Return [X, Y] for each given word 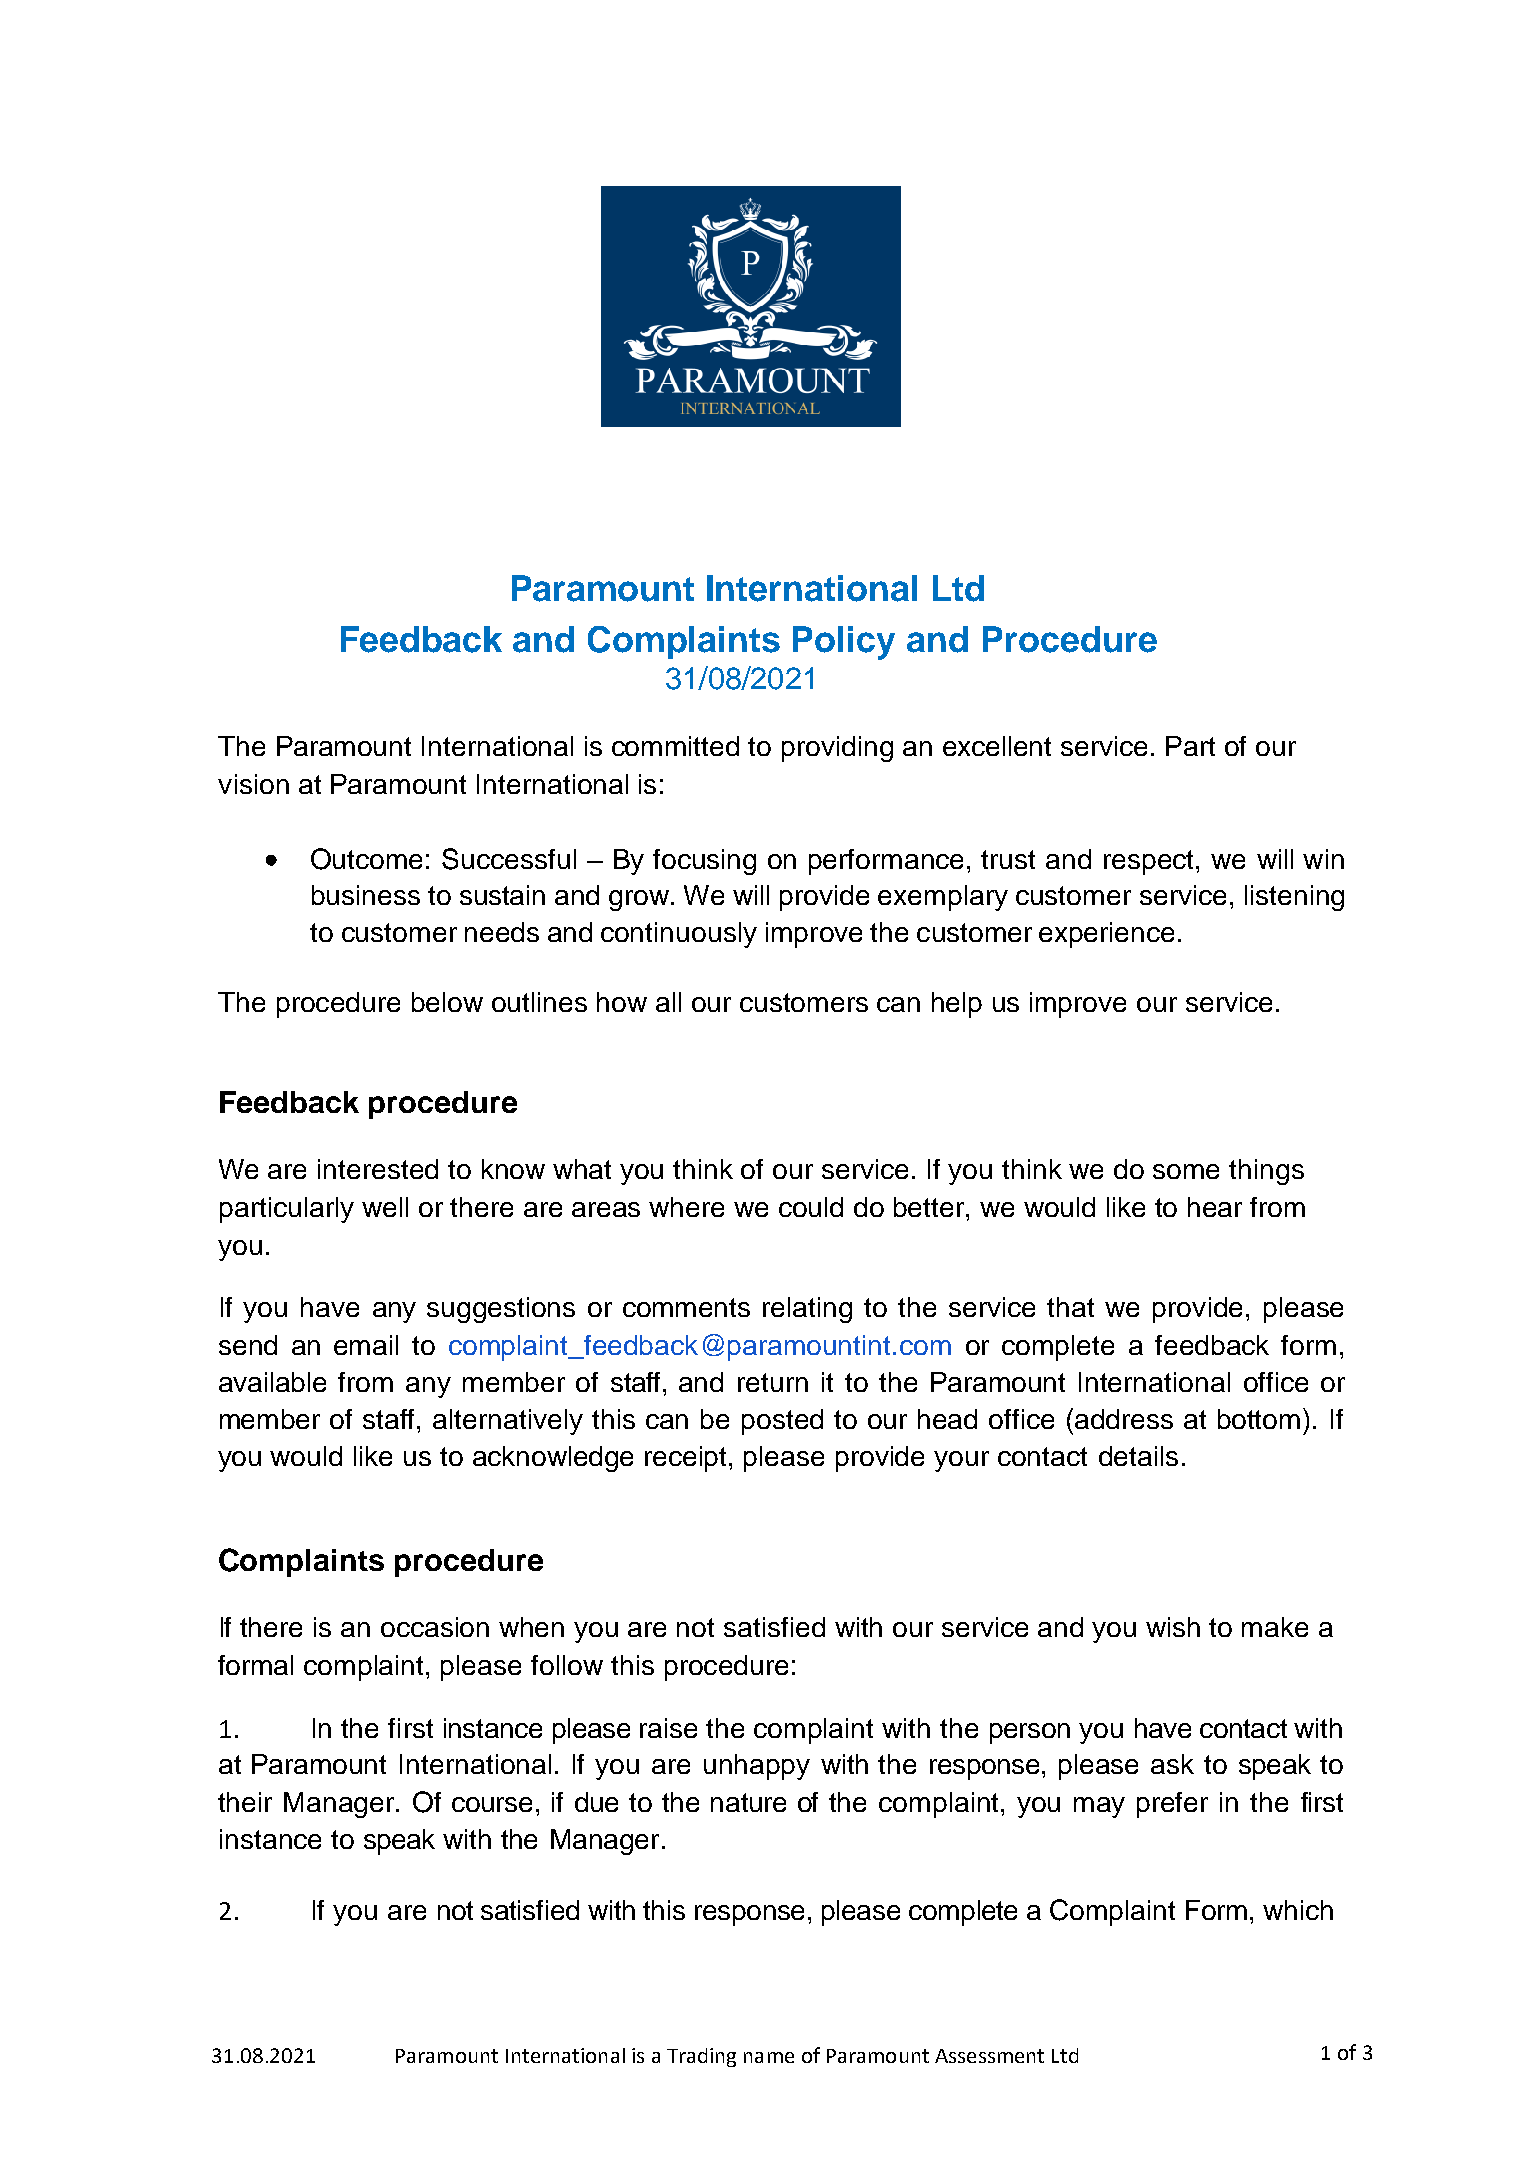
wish [1173, 1627]
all [668, 1002]
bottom [1259, 1419]
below [447, 1002]
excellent [997, 746]
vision [253, 784]
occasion [435, 1627]
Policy [844, 643]
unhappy [757, 1767]
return [773, 1382]
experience [1106, 935]
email [366, 1345]
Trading [701, 2057]
